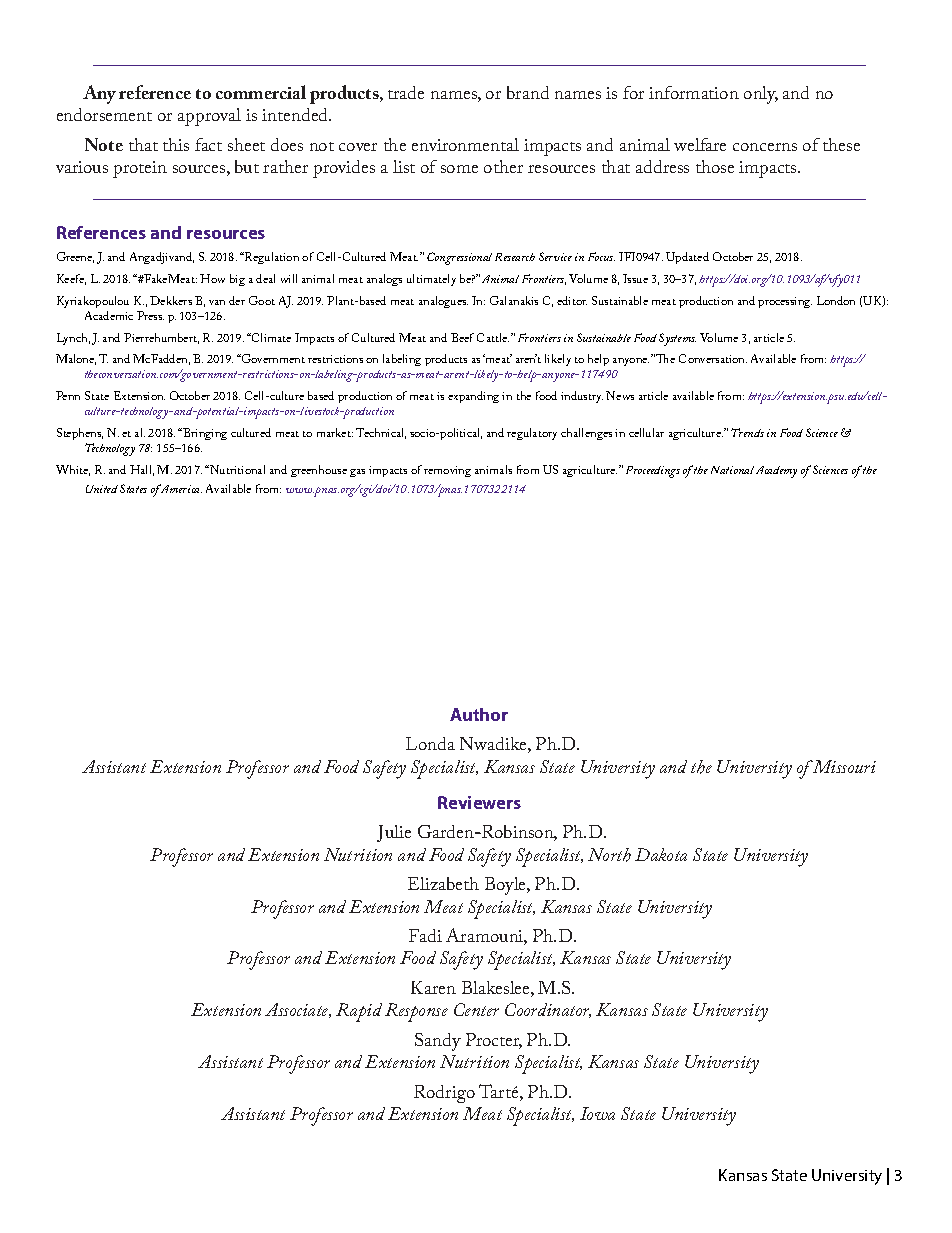 The width and height of the screenshot is (952, 1233). What do you see at coordinates (479, 714) in the screenshot?
I see `Author` at bounding box center [479, 714].
